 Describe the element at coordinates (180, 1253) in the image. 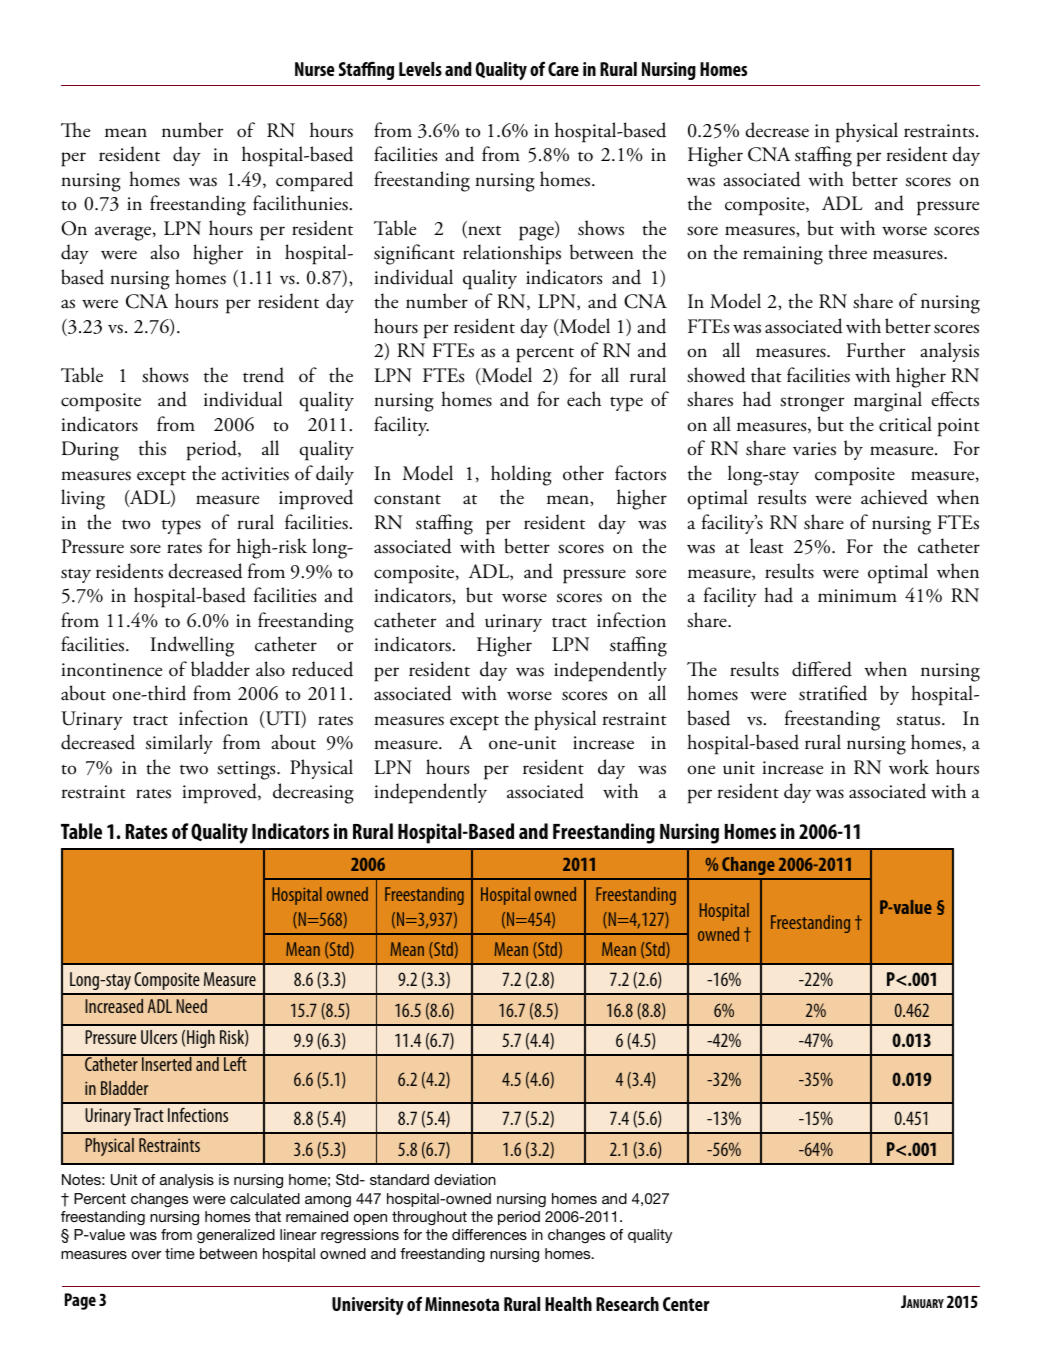

I see `time` at that location.
